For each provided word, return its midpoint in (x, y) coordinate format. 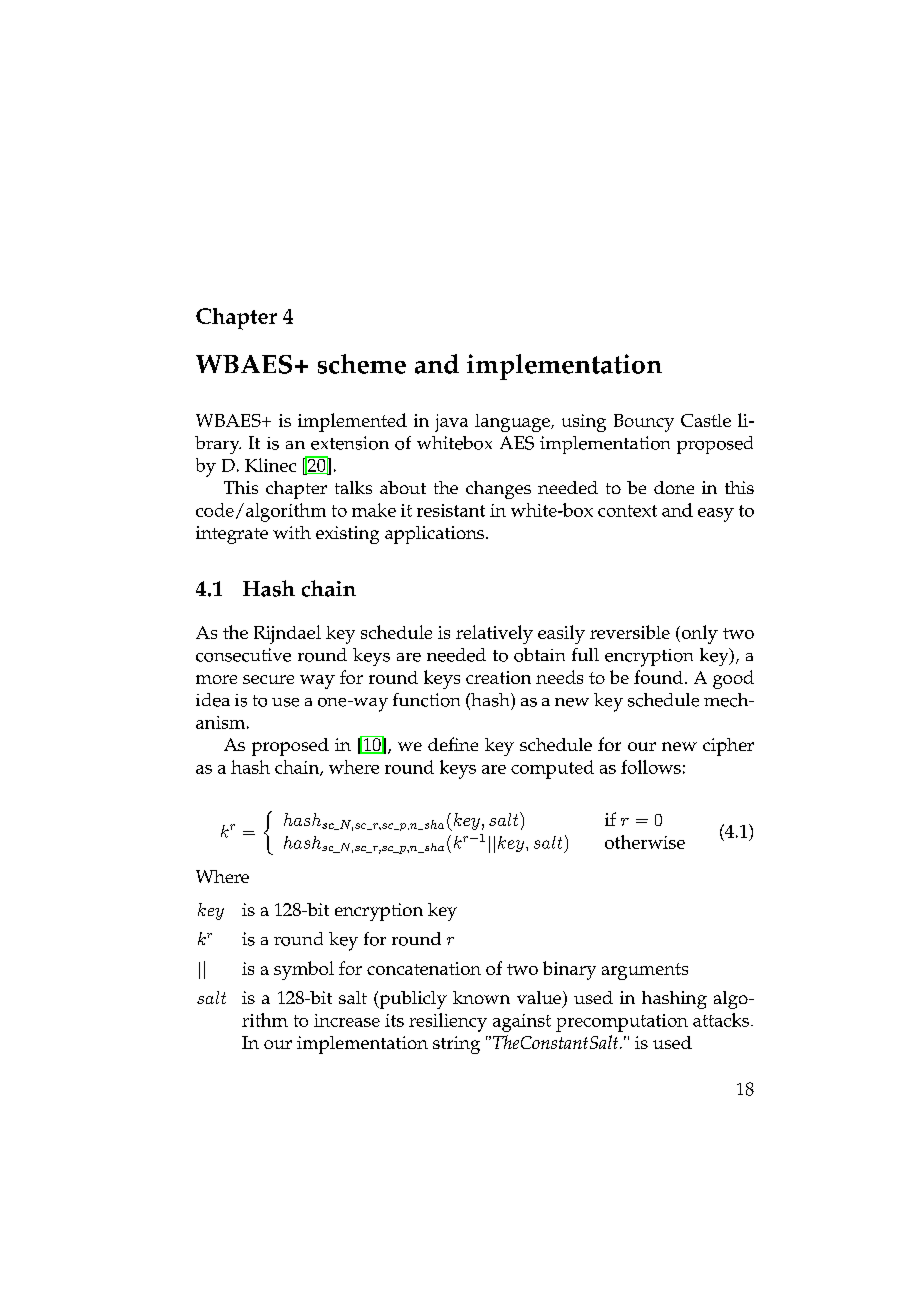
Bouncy (644, 423)
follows (651, 767)
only (698, 634)
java (451, 423)
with (292, 532)
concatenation (424, 968)
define (453, 744)
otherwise (645, 842)
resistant (451, 510)
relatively (494, 634)
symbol (304, 970)
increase (347, 1020)
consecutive (243, 655)
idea (213, 700)
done (674, 487)
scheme (362, 364)
